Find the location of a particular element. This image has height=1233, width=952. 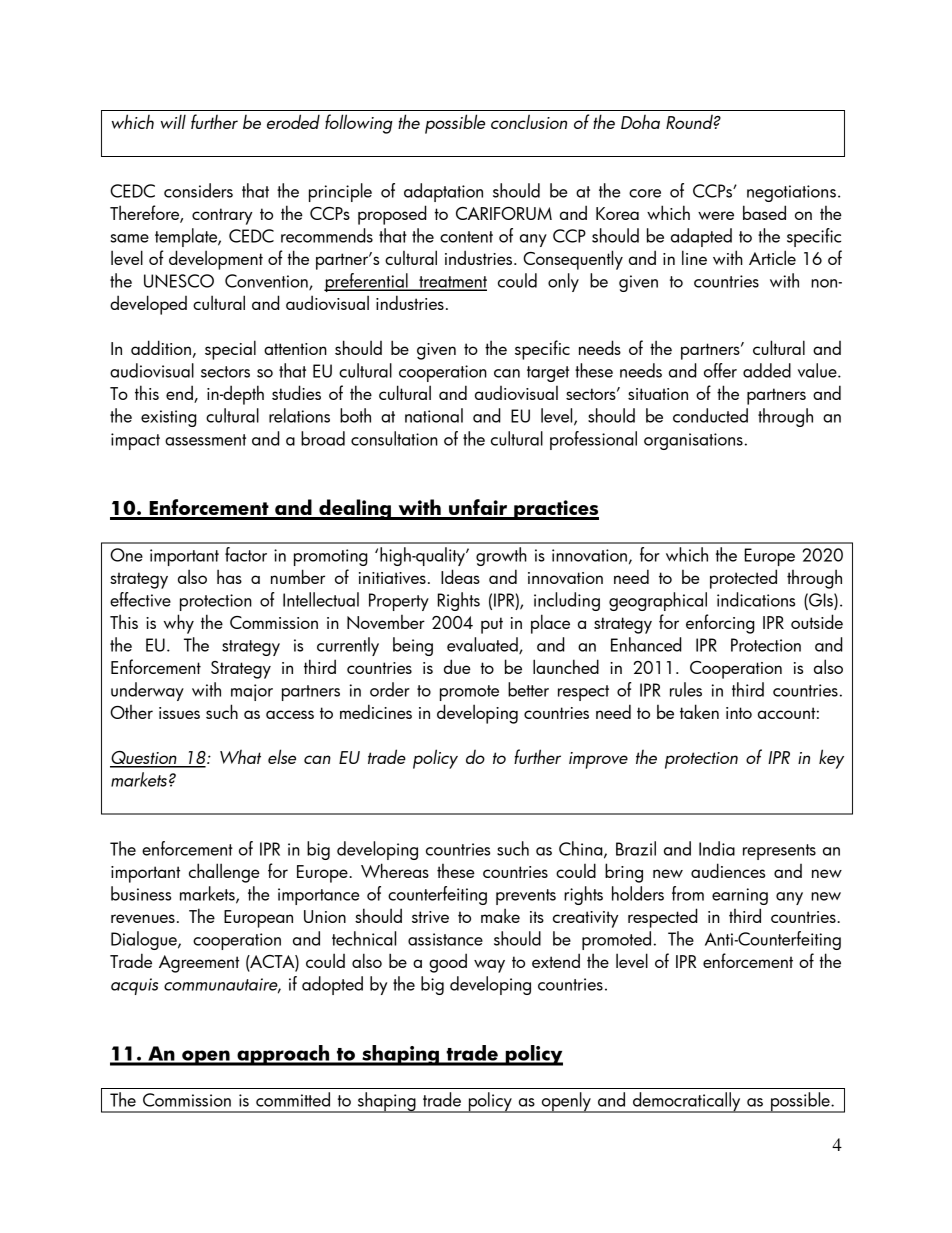

will is located at coordinates (173, 121).
